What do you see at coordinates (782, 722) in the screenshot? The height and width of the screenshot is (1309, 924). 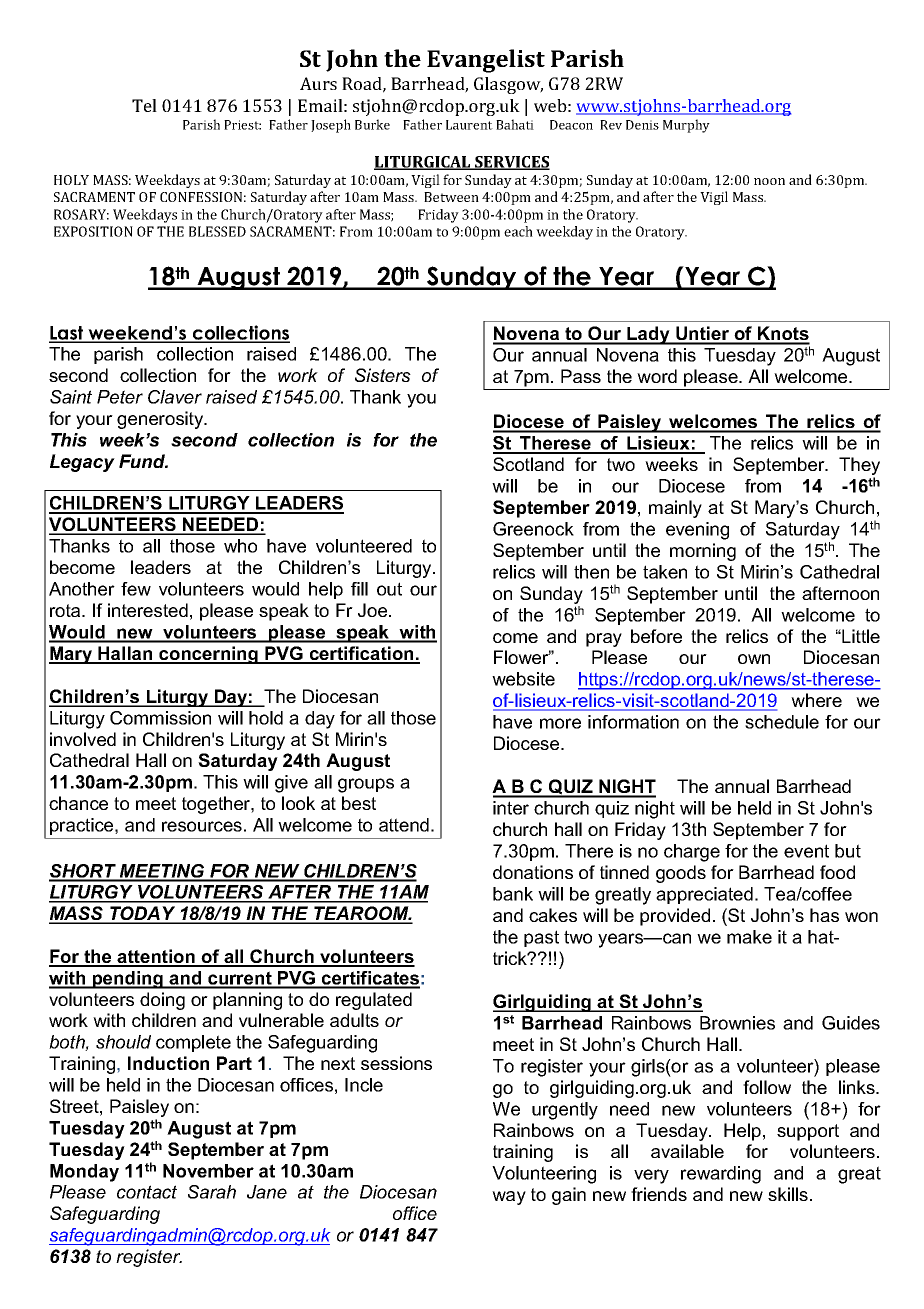 I see `schedule` at bounding box center [782, 722].
